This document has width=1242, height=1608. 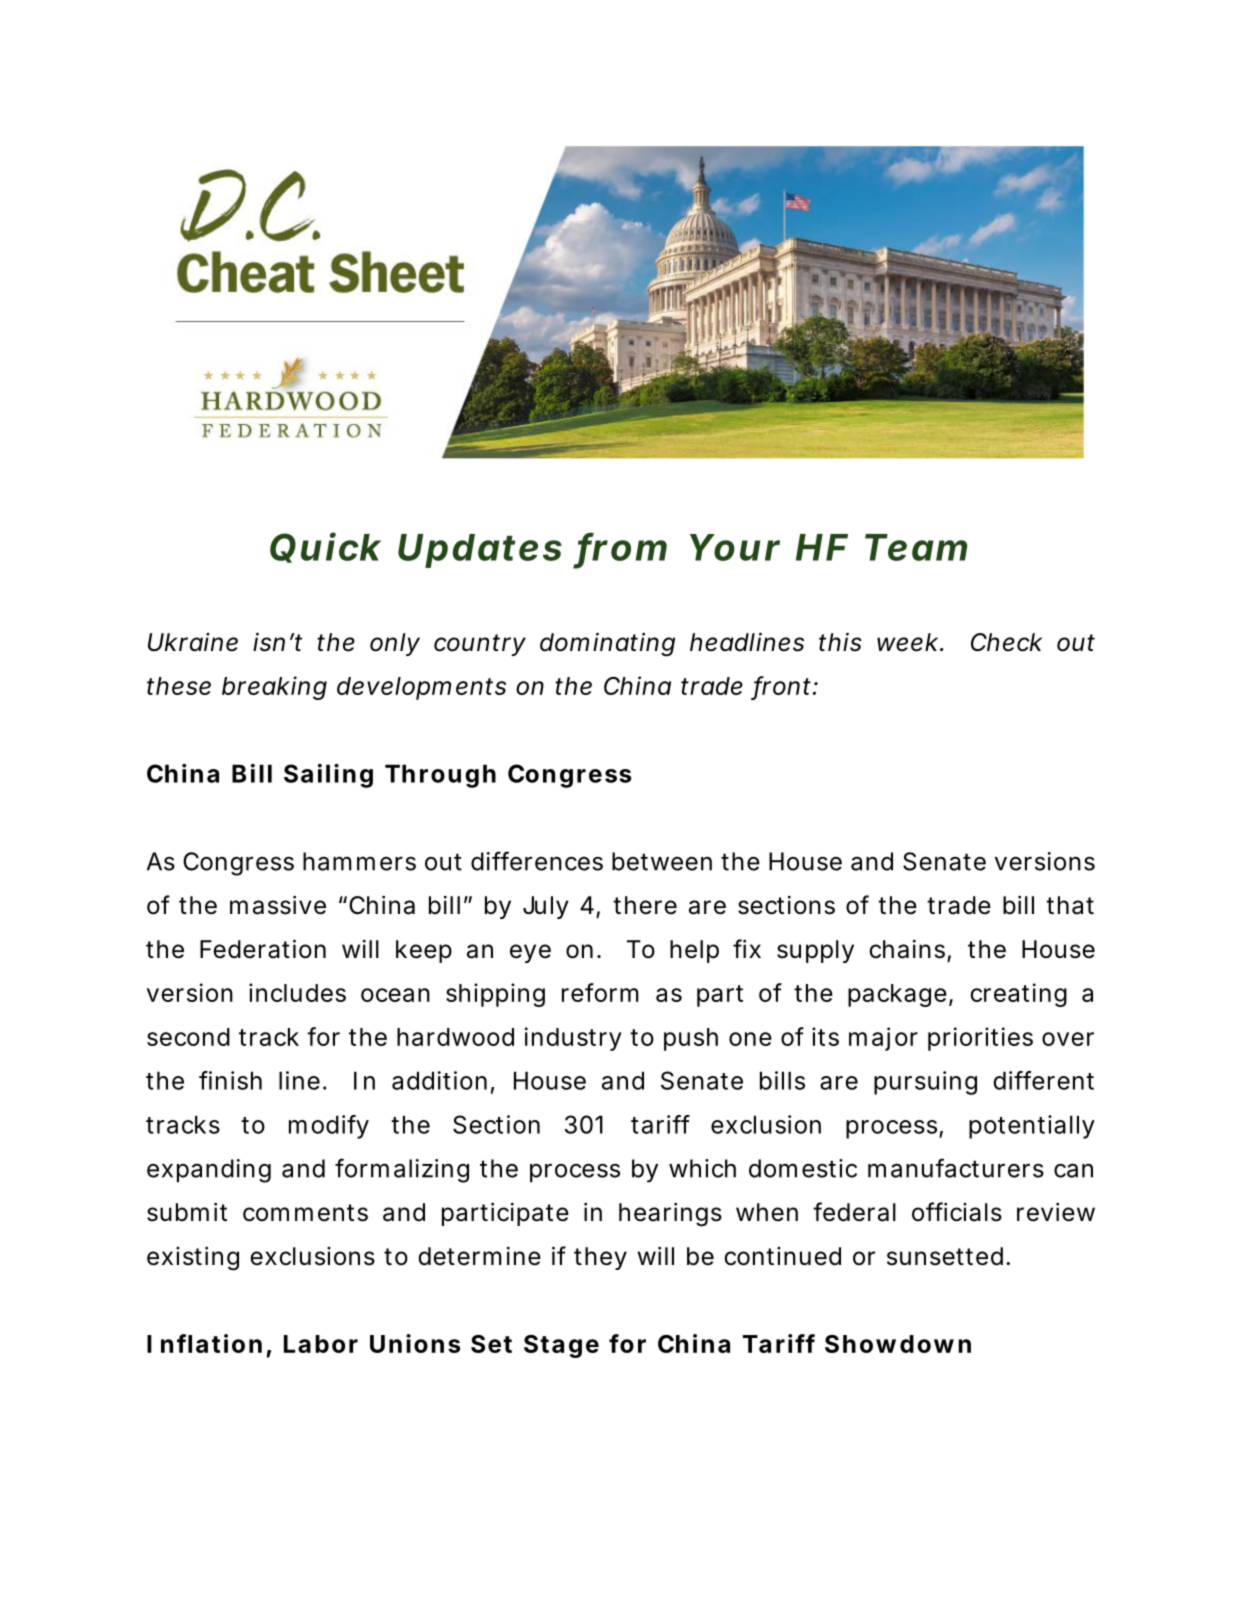 What do you see at coordinates (230, 1080) in the document?
I see `finish` at bounding box center [230, 1080].
